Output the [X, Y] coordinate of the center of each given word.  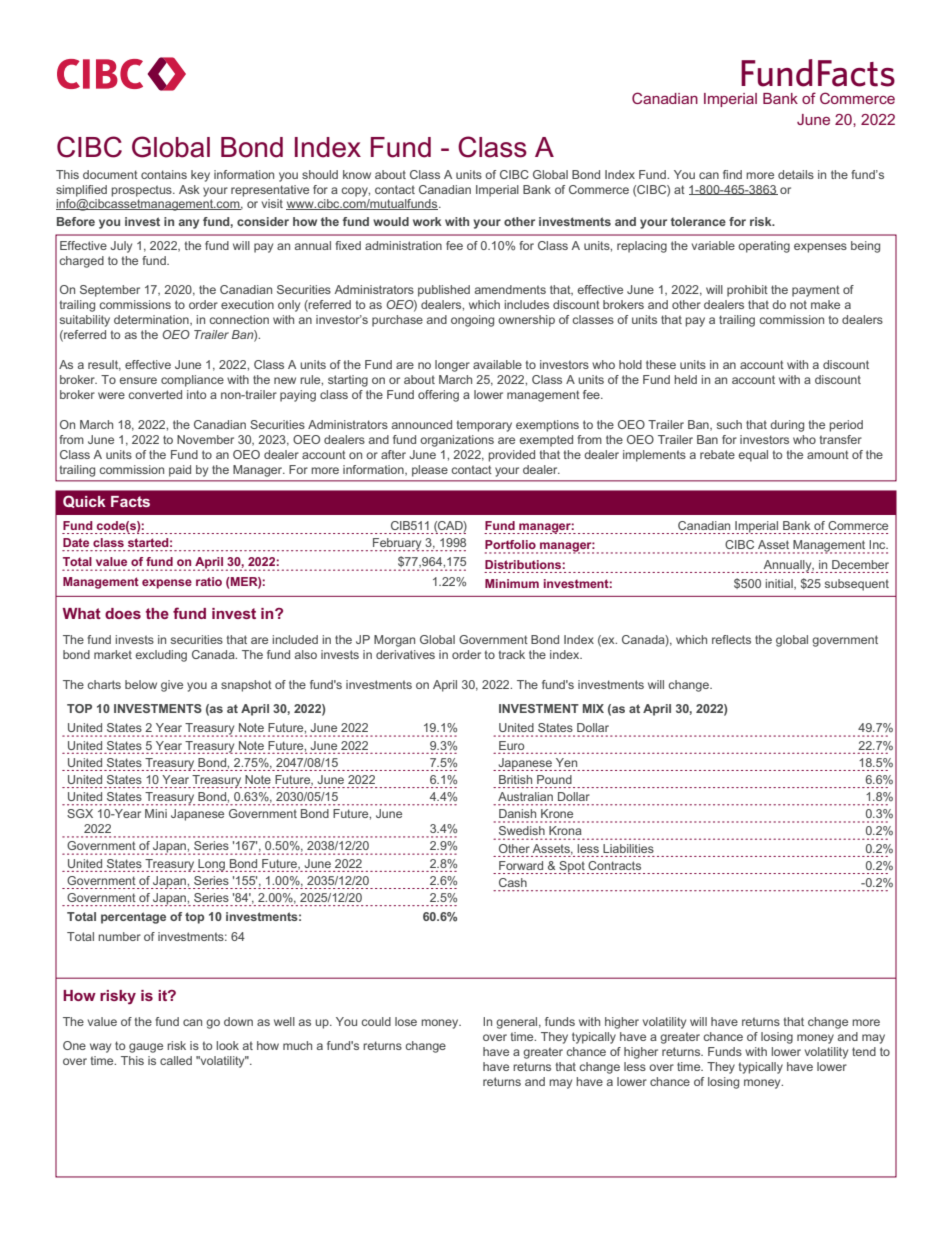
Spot [572, 867]
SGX [80, 813]
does [123, 613]
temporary [484, 426]
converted [155, 394]
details [796, 174]
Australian [525, 796]
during [787, 426]
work [427, 221]
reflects [731, 639]
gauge [146, 1048]
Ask [189, 189]
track [512, 654]
